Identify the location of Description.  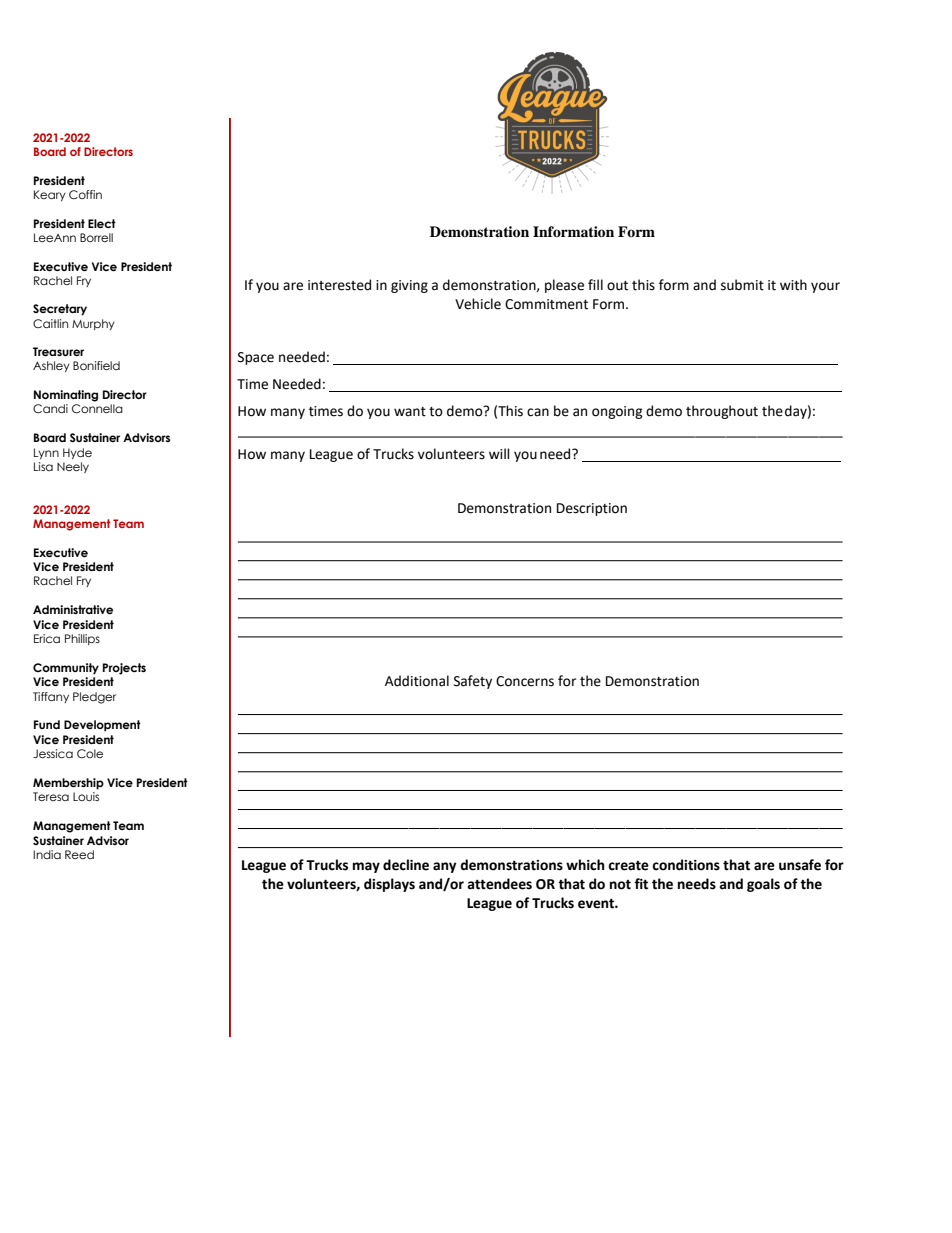
(592, 509).
